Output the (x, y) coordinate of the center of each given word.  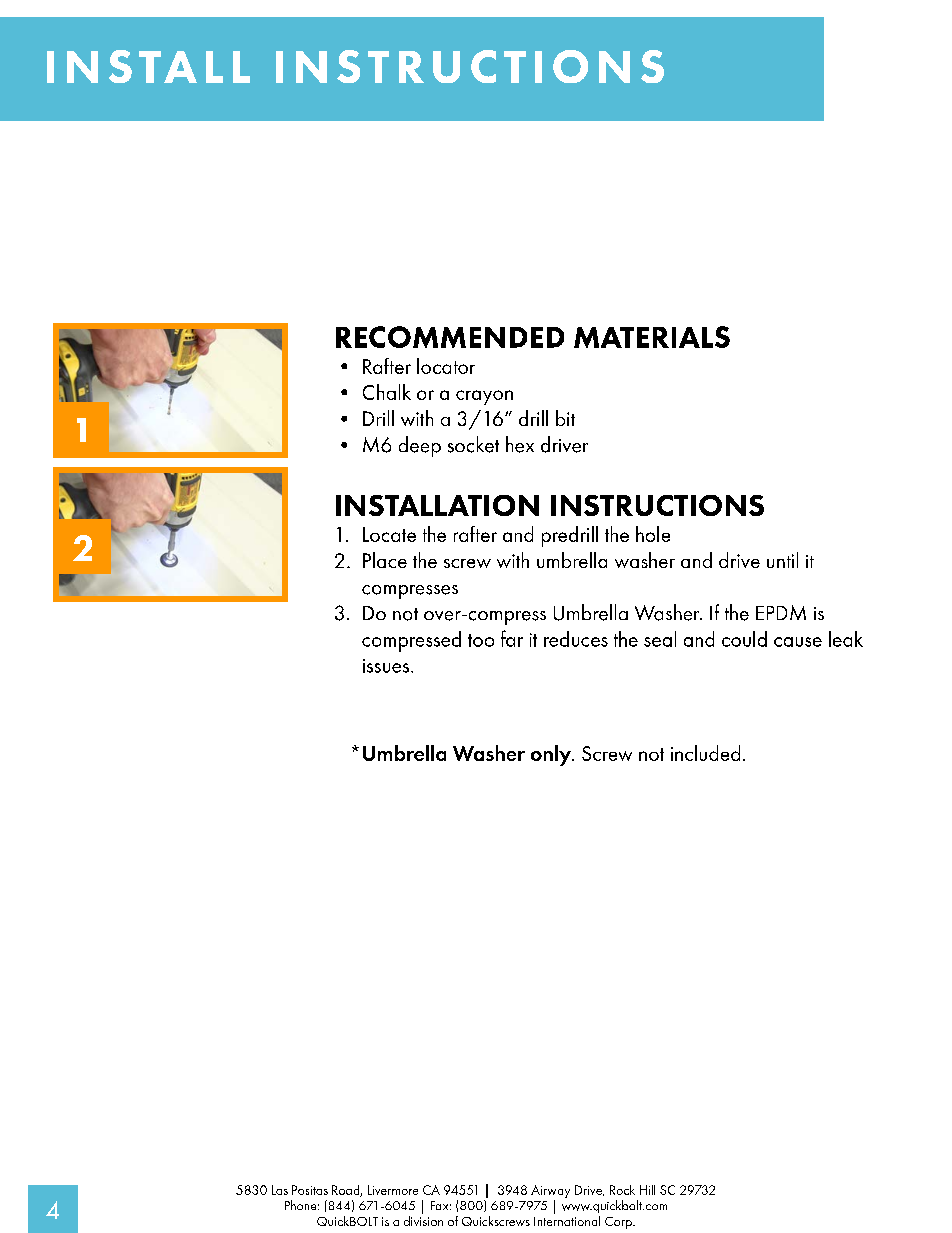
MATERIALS (652, 337)
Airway (550, 1191)
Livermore (393, 1190)
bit (565, 418)
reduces (576, 639)
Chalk (387, 392)
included (705, 753)
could (744, 639)
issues (387, 666)
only (552, 755)
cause (798, 642)
